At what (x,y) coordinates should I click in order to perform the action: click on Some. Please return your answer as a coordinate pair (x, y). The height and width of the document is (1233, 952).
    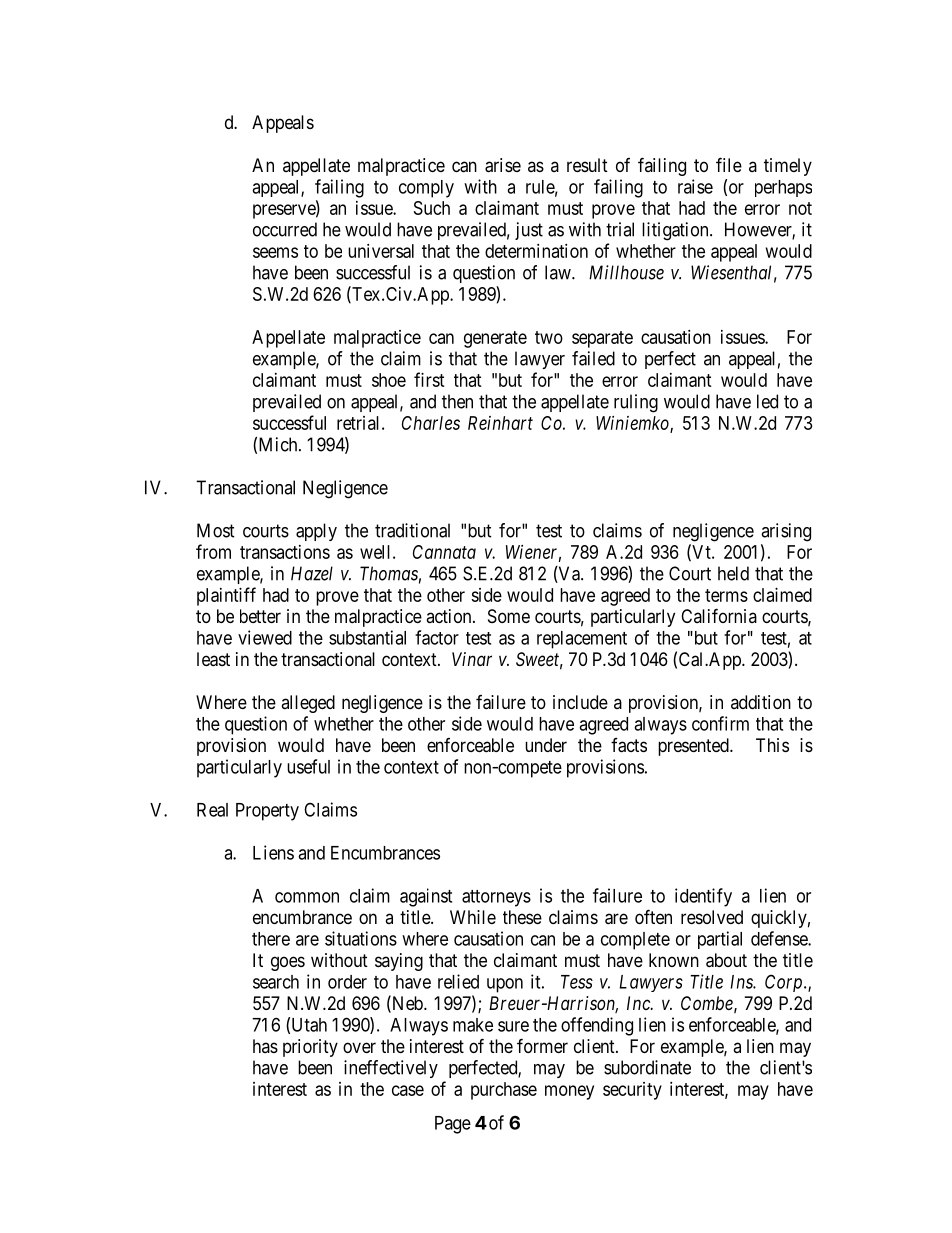
    Looking at the image, I should click on (509, 616).
